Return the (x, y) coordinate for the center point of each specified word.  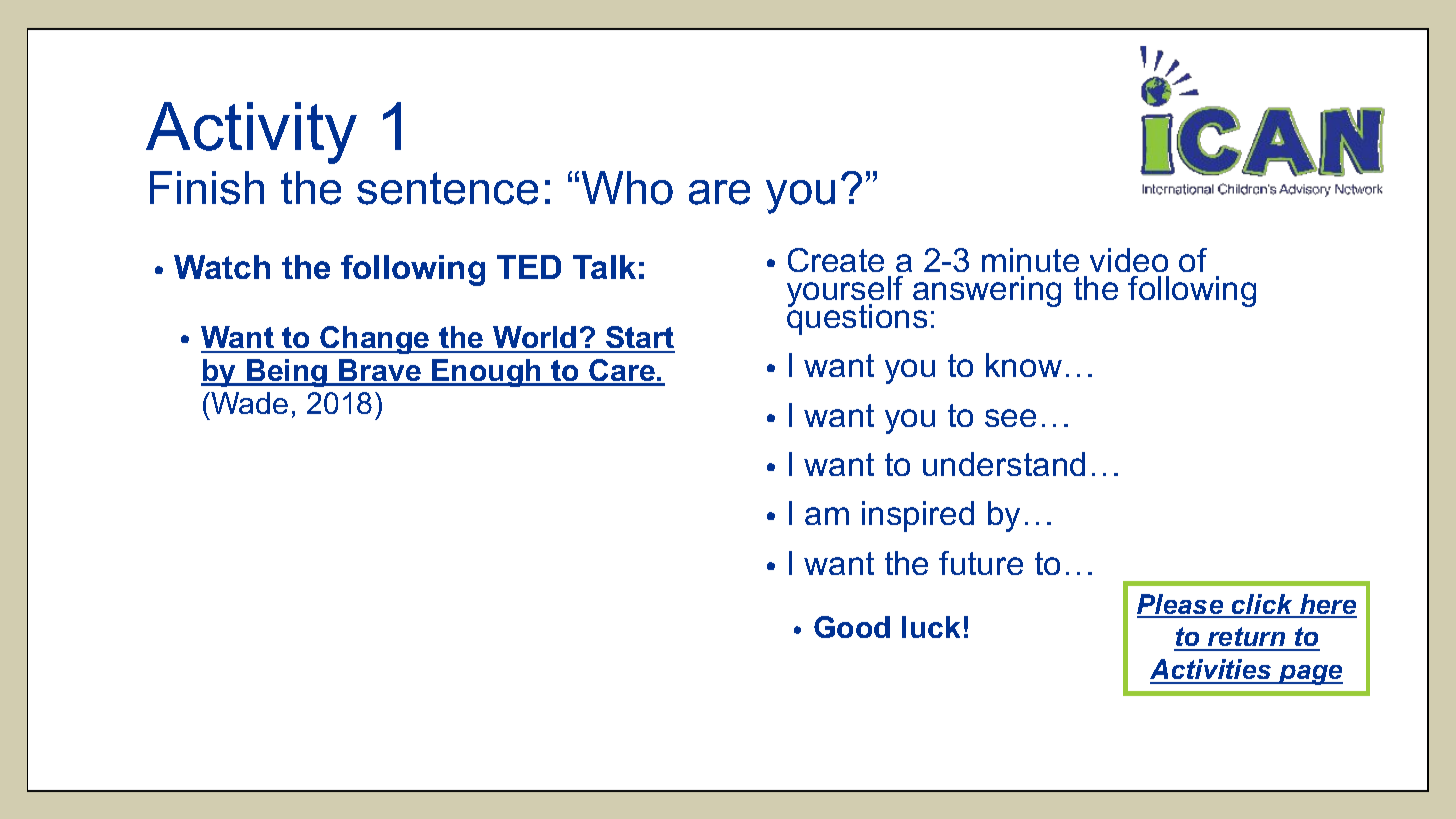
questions (857, 318)
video (1129, 260)
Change (375, 340)
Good (852, 627)
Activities (1212, 671)
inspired (918, 516)
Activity (251, 133)
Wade (248, 403)
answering (987, 291)
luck (931, 627)
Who (627, 188)
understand (1004, 464)
